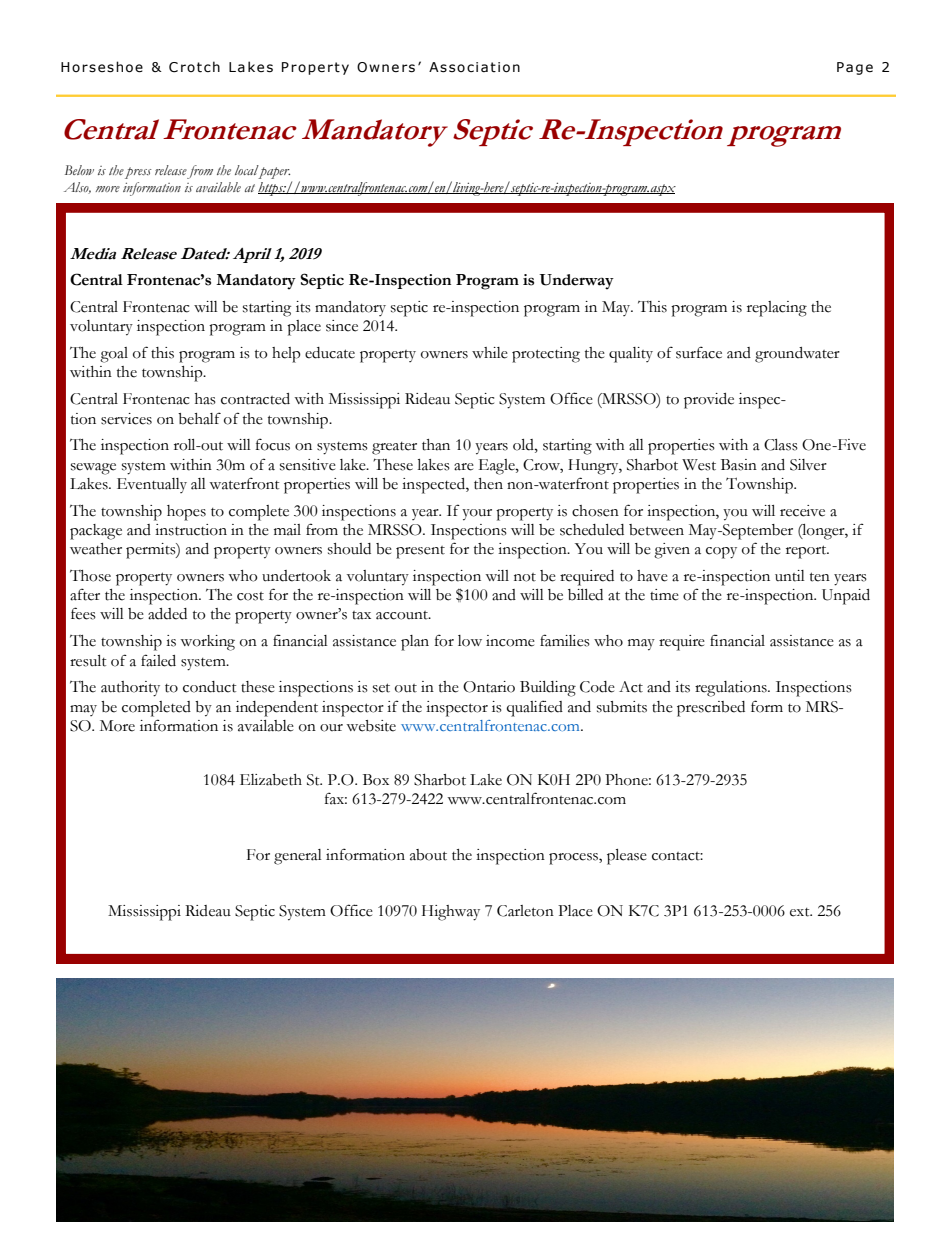  I want to click on then, so click(488, 484).
